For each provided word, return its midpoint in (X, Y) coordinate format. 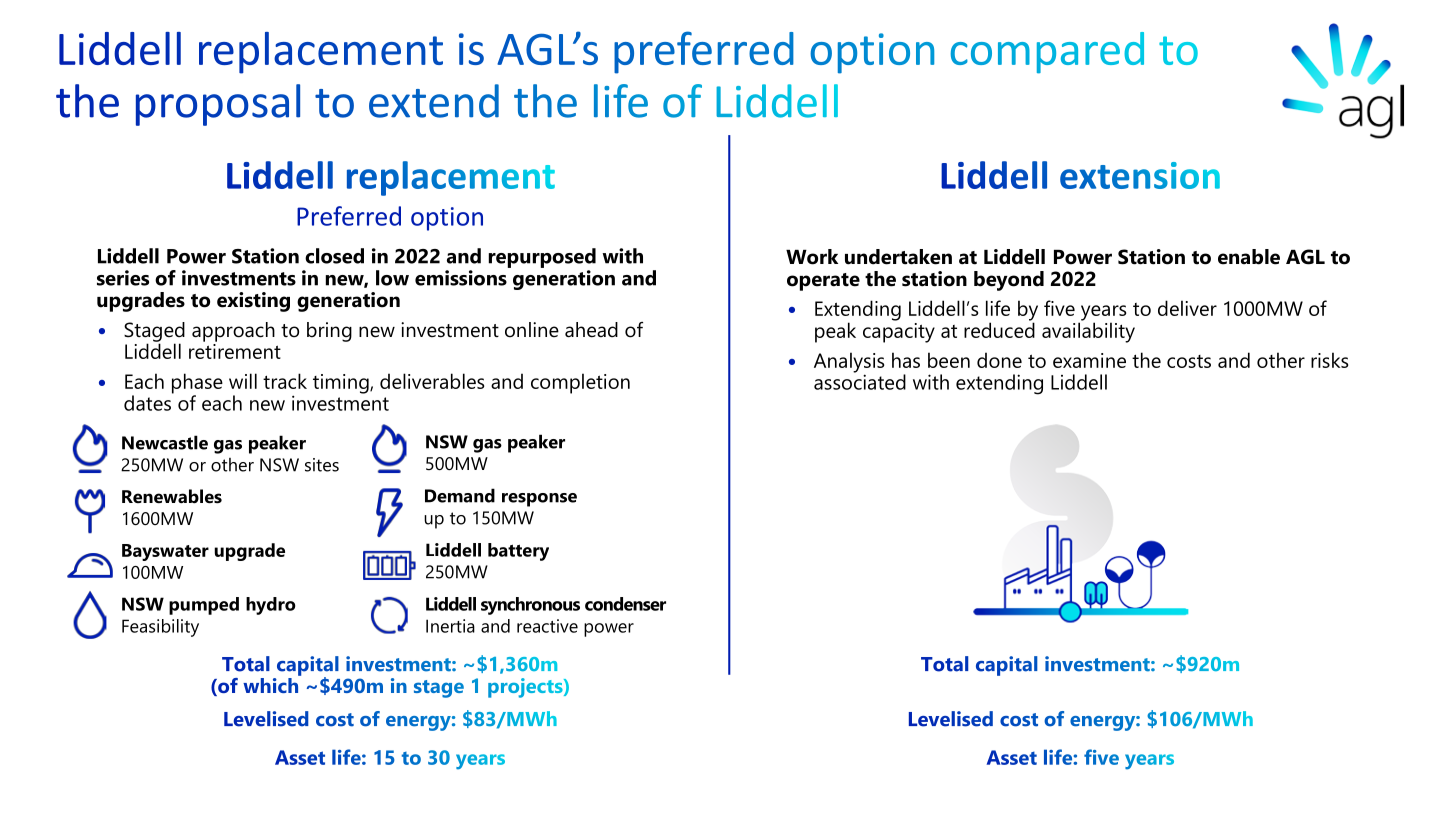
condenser (625, 604)
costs (1189, 361)
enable (1249, 257)
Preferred (349, 216)
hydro (271, 606)
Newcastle (165, 442)
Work (812, 257)
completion (580, 383)
